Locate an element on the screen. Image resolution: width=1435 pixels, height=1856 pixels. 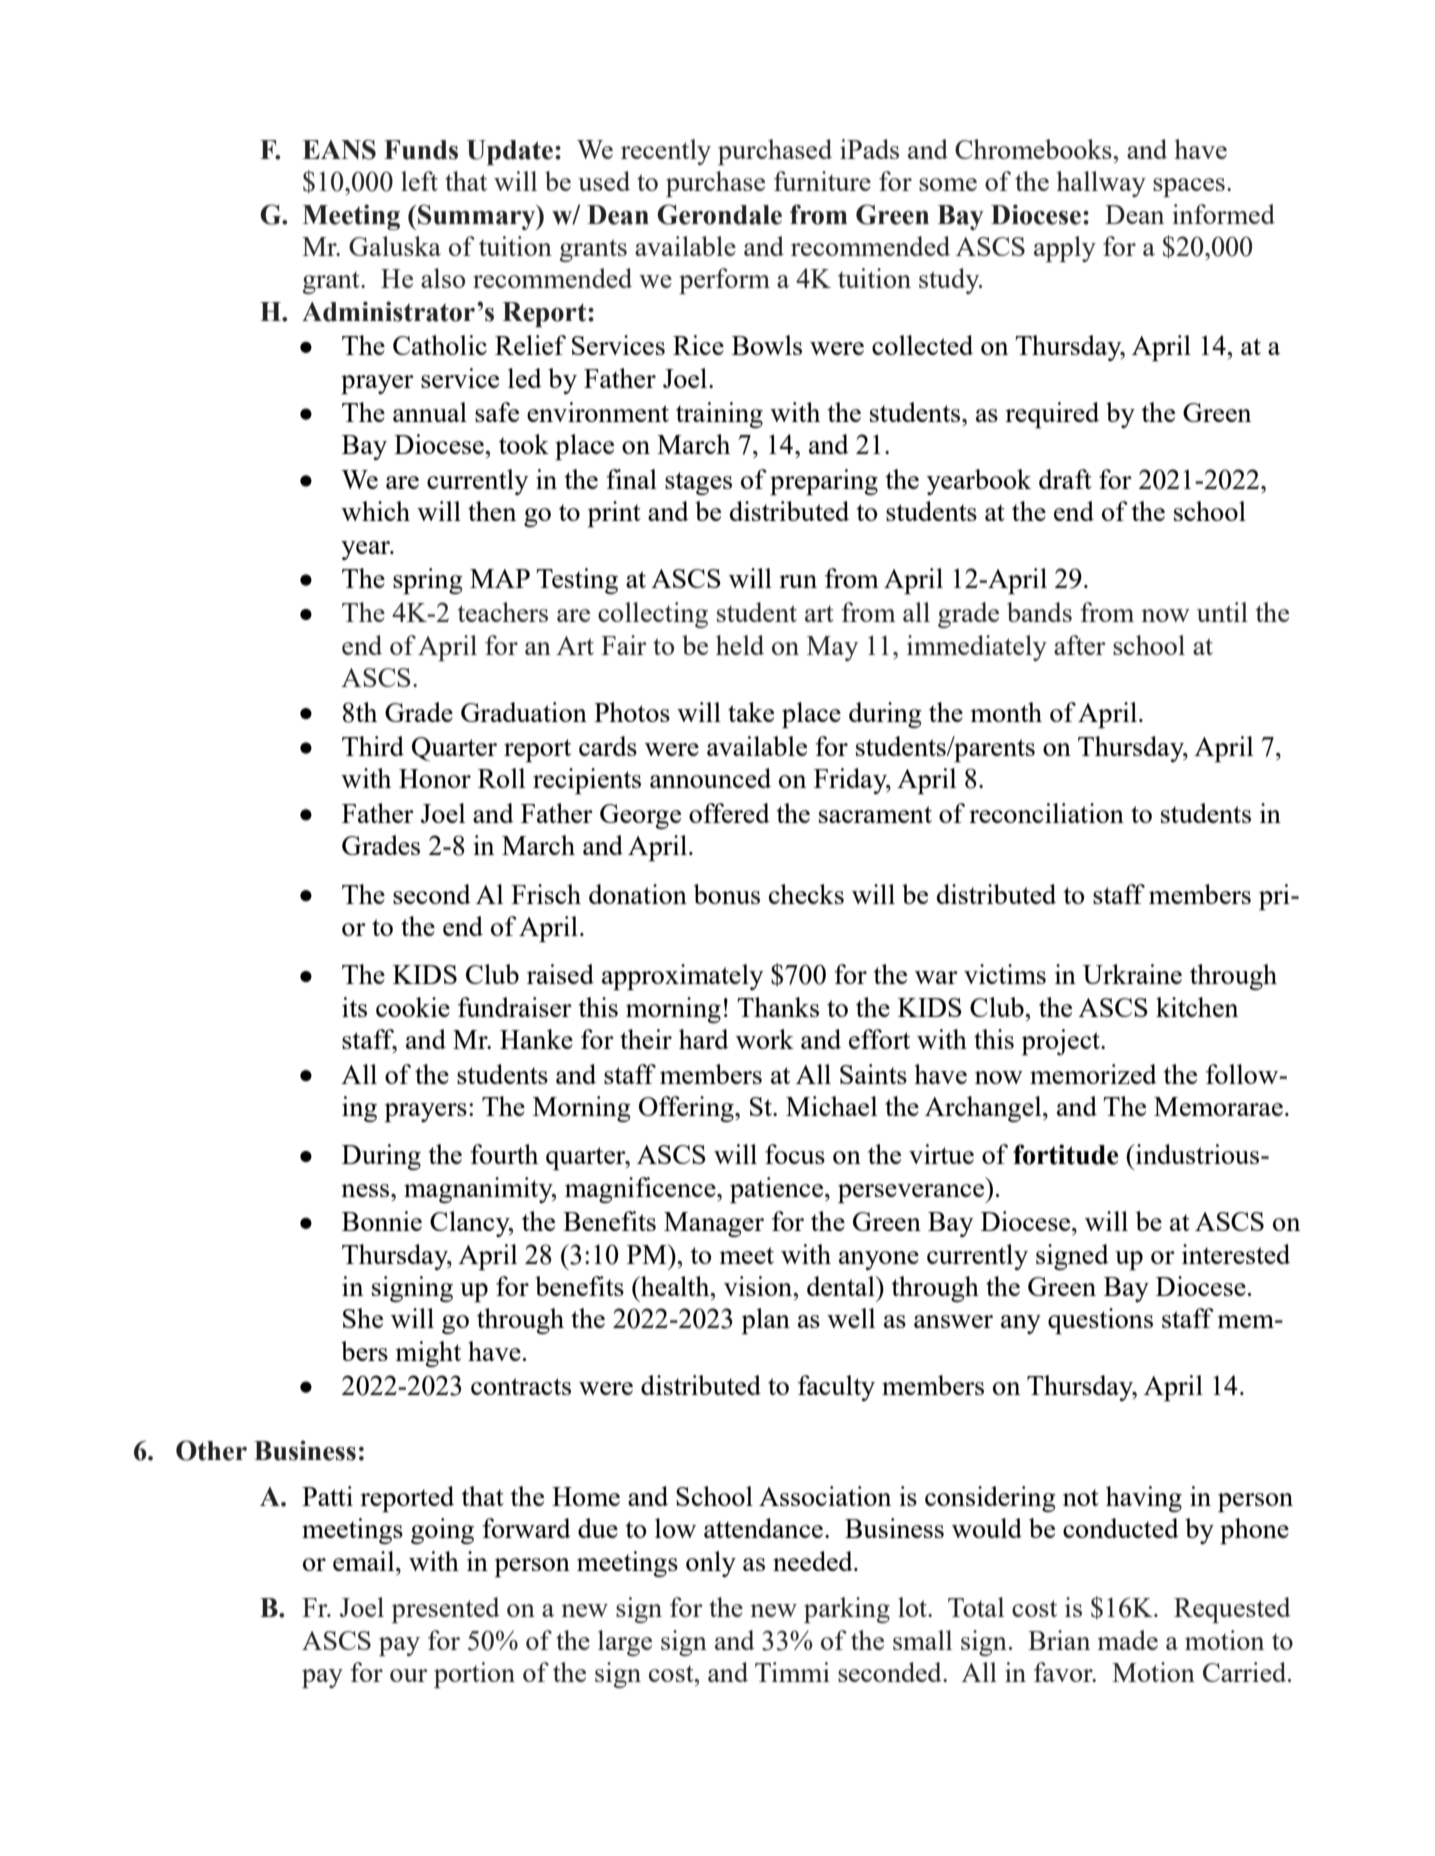
which is located at coordinates (375, 511).
